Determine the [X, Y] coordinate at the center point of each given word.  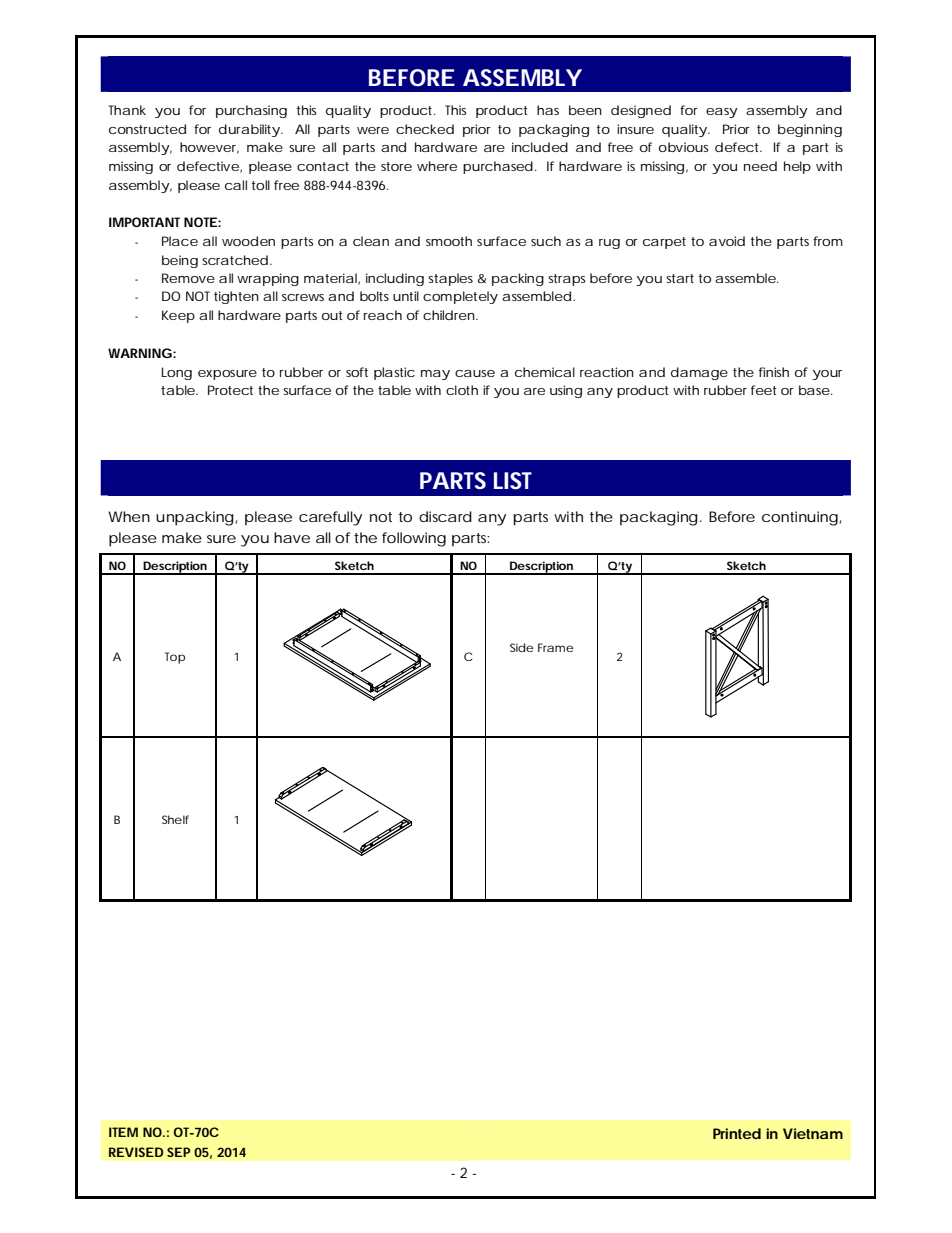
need [760, 166]
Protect [230, 390]
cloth [462, 390]
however [209, 148]
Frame [556, 647]
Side [522, 647]
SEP [178, 1152]
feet [764, 390]
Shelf [175, 819]
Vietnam [813, 1133]
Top [175, 658]
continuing [800, 518]
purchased [498, 167]
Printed [737, 1133]
